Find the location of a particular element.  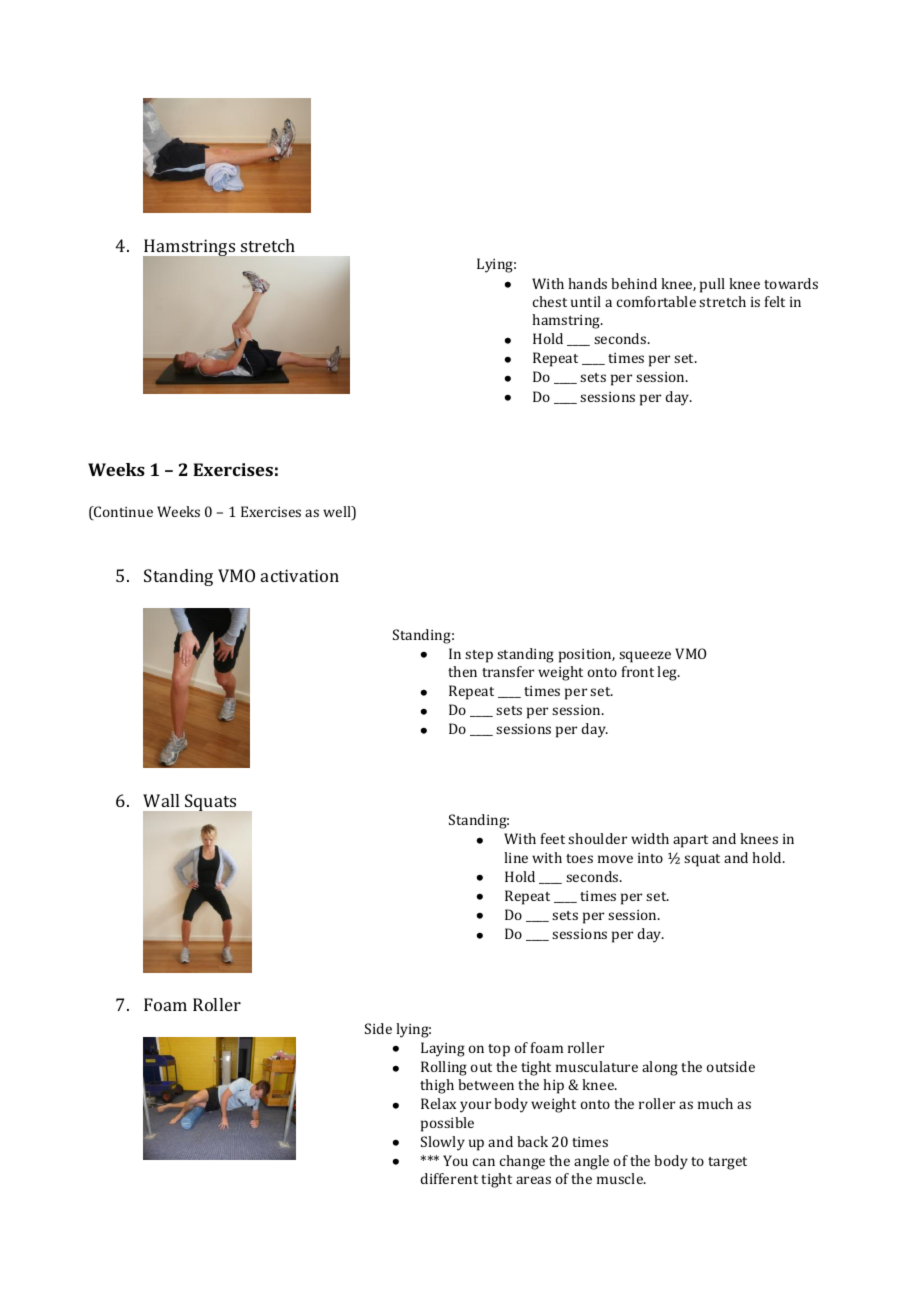

Slowly is located at coordinates (443, 1143).
